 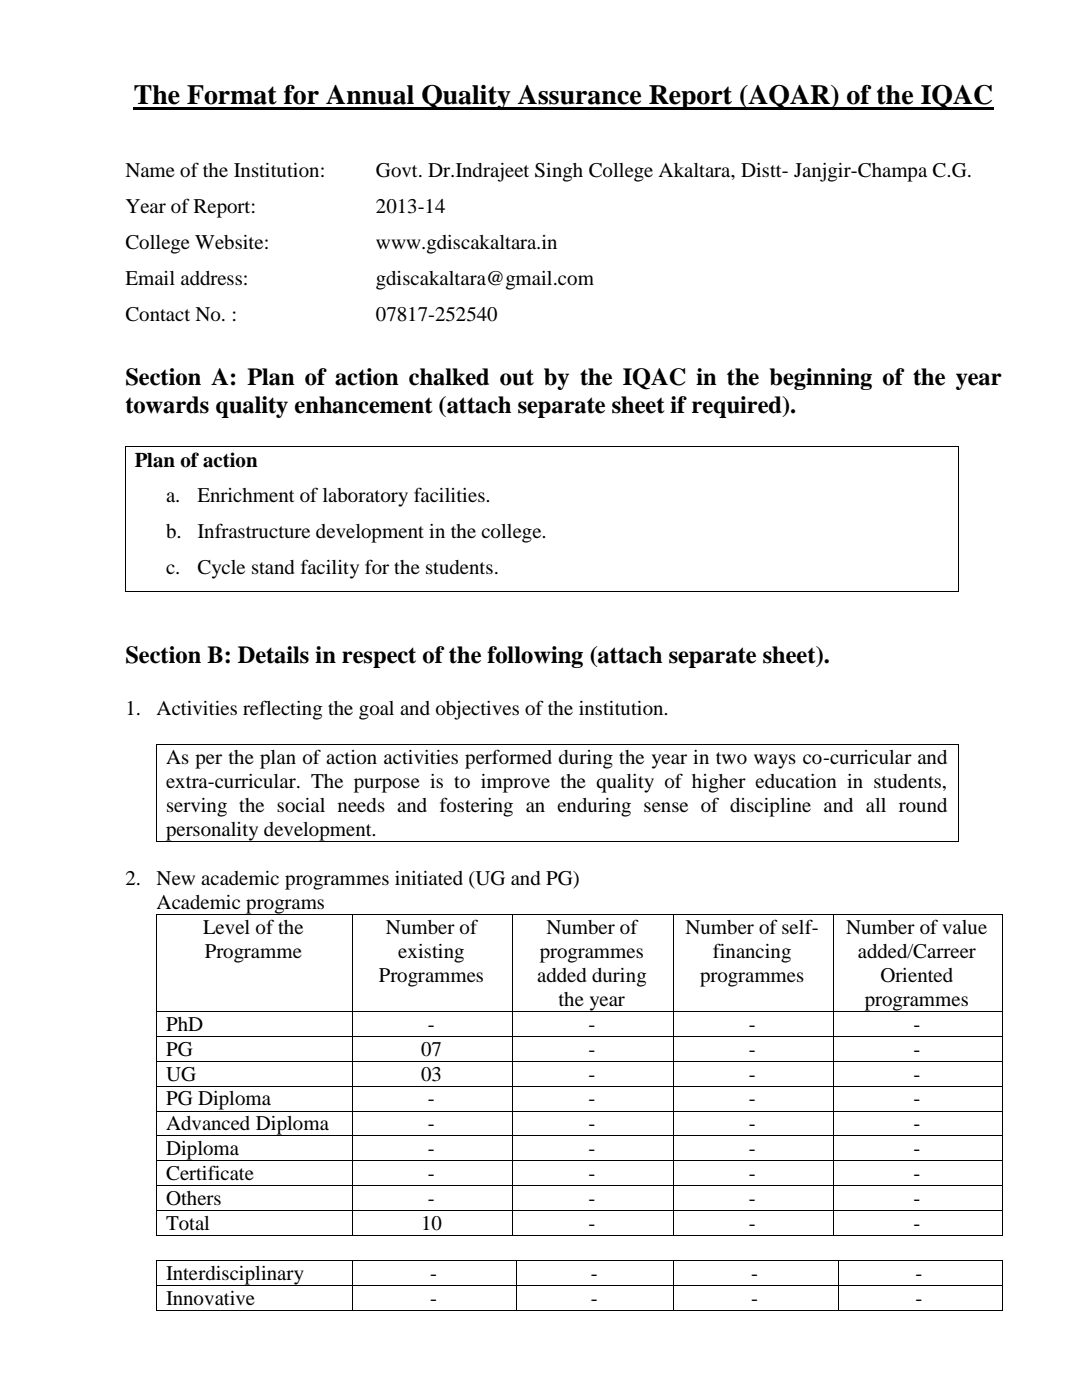 What do you see at coordinates (559, 172) in the screenshot?
I see `Singh` at bounding box center [559, 172].
